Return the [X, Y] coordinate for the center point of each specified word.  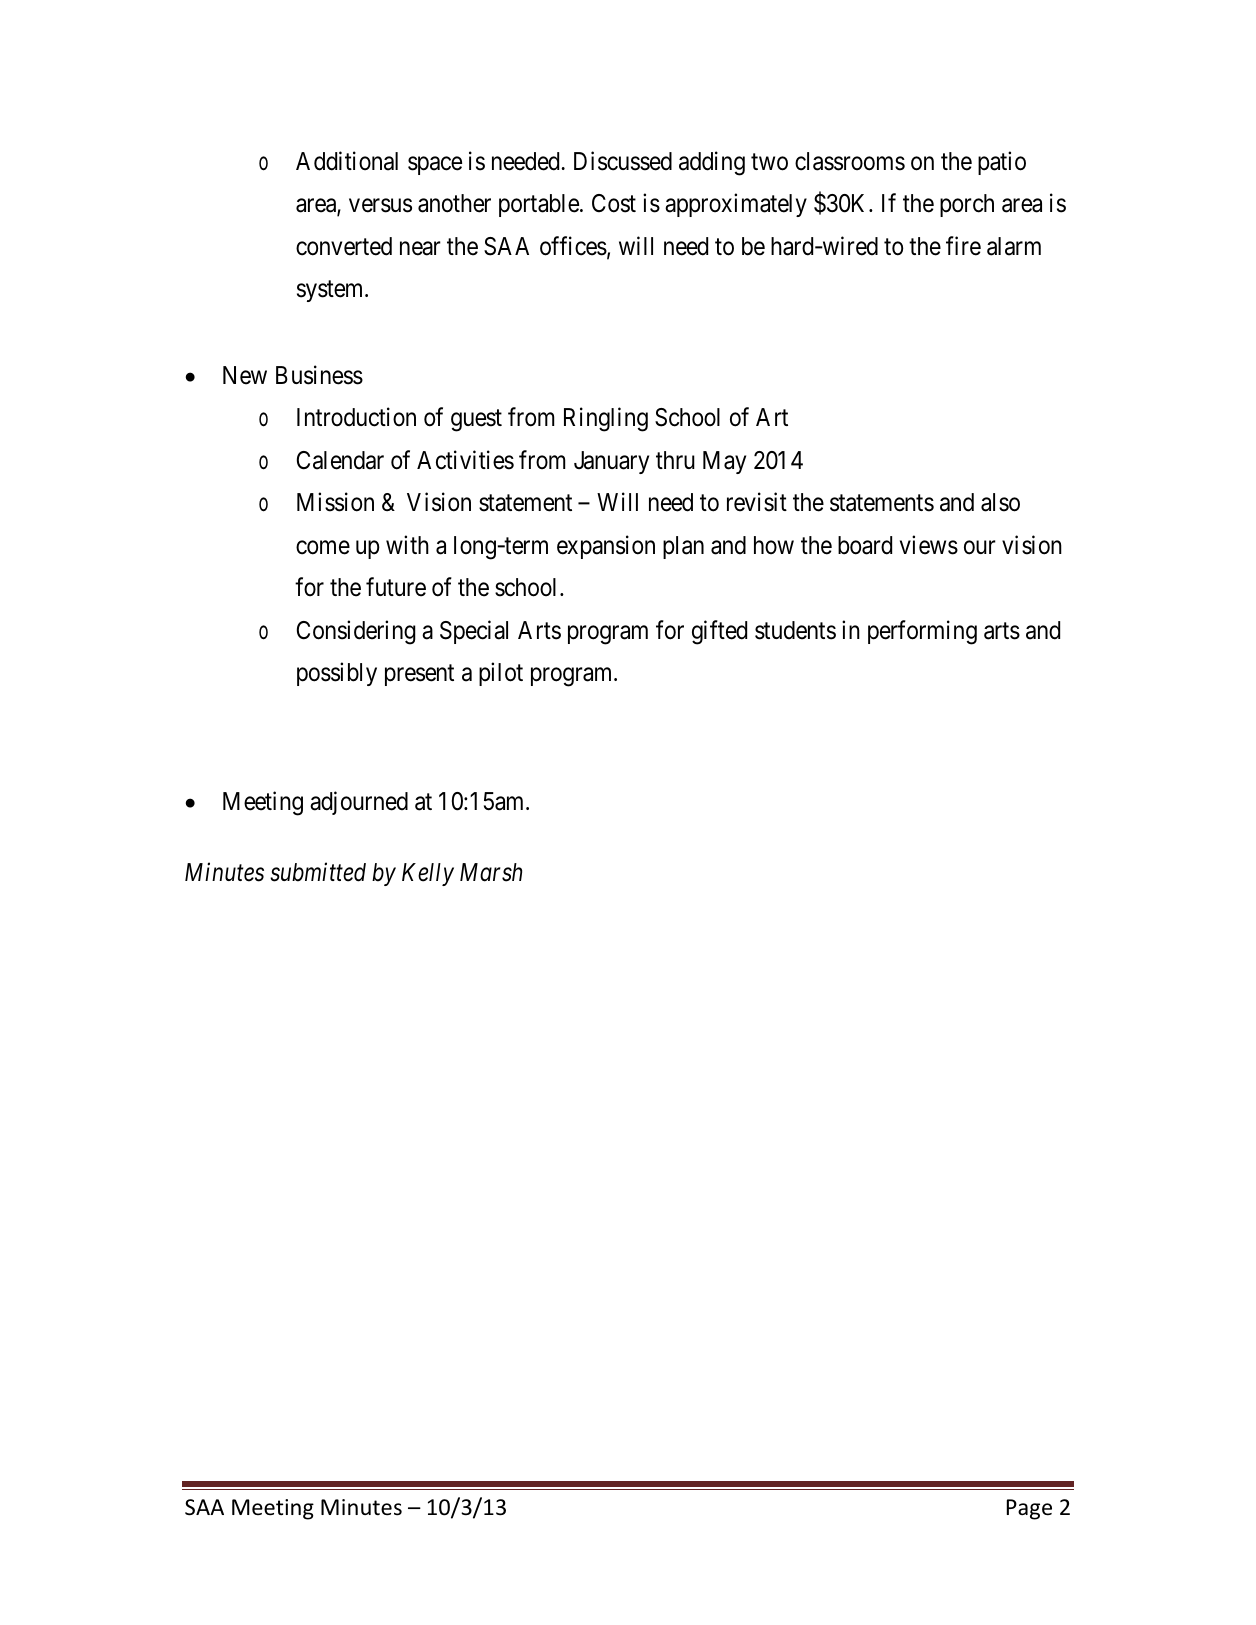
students [795, 630]
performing [922, 632]
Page [1029, 1509]
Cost [614, 203]
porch [967, 205]
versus [380, 206]
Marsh [491, 872]
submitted [318, 872]
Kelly [428, 874]
